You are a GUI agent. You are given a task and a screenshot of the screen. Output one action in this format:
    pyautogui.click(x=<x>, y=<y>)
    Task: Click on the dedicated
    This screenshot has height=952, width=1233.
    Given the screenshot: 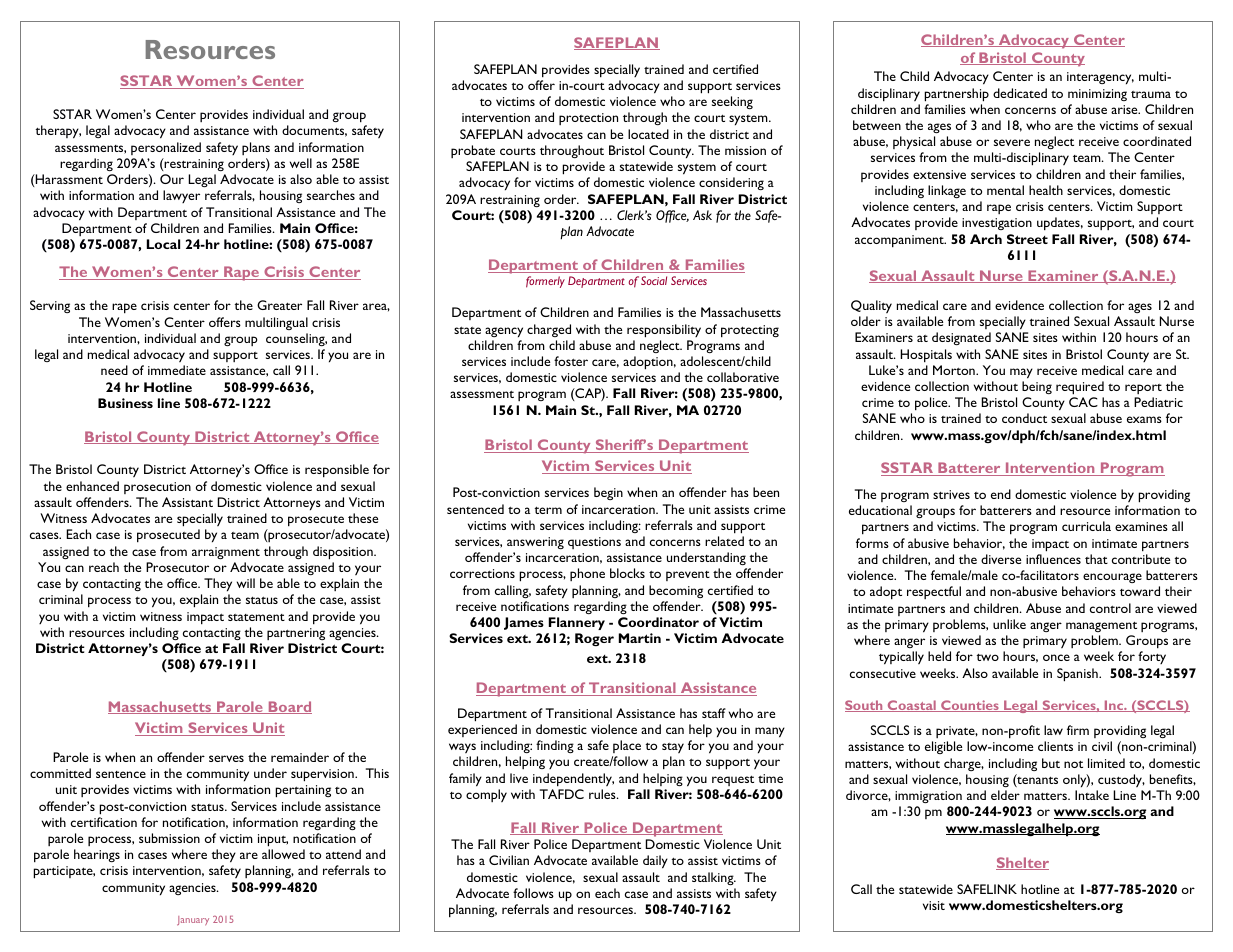 What is the action you would take?
    pyautogui.click(x=1020, y=93)
